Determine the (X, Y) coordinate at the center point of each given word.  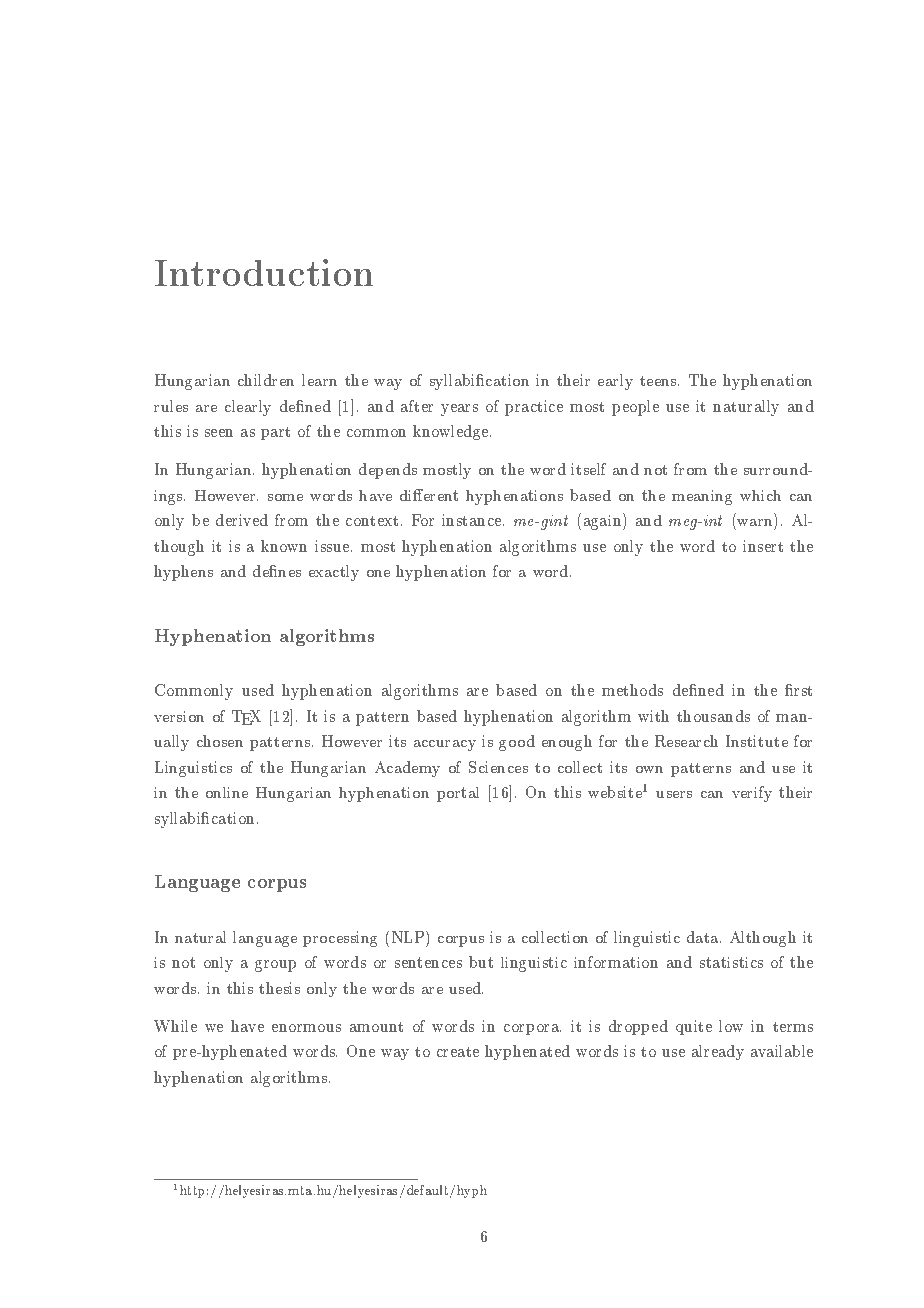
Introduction (264, 272)
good (517, 743)
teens (659, 381)
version (179, 716)
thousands (713, 716)
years (459, 410)
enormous (306, 1028)
